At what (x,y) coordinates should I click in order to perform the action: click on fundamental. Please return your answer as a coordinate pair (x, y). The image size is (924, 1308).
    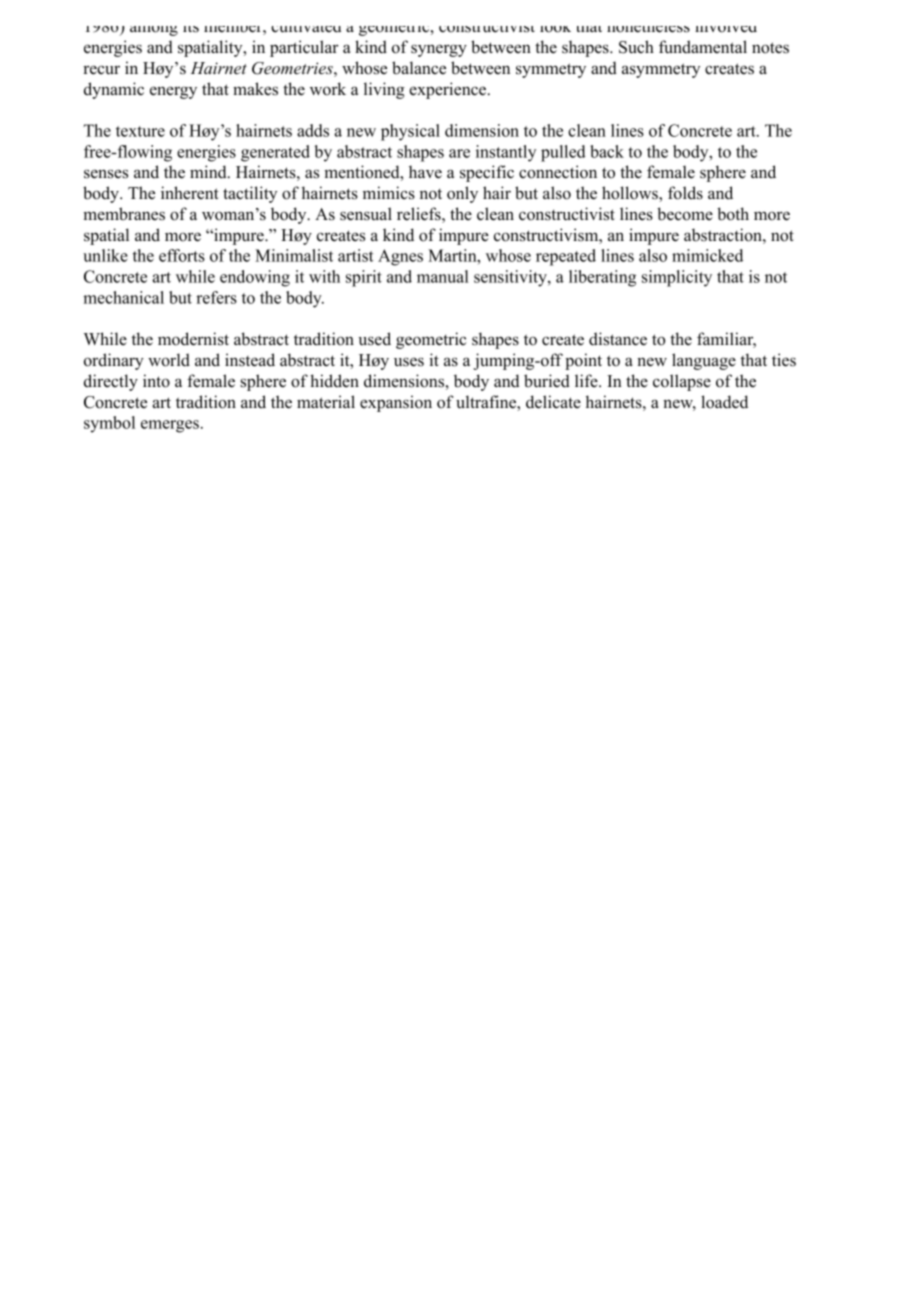
    Looking at the image, I should click on (703, 47).
